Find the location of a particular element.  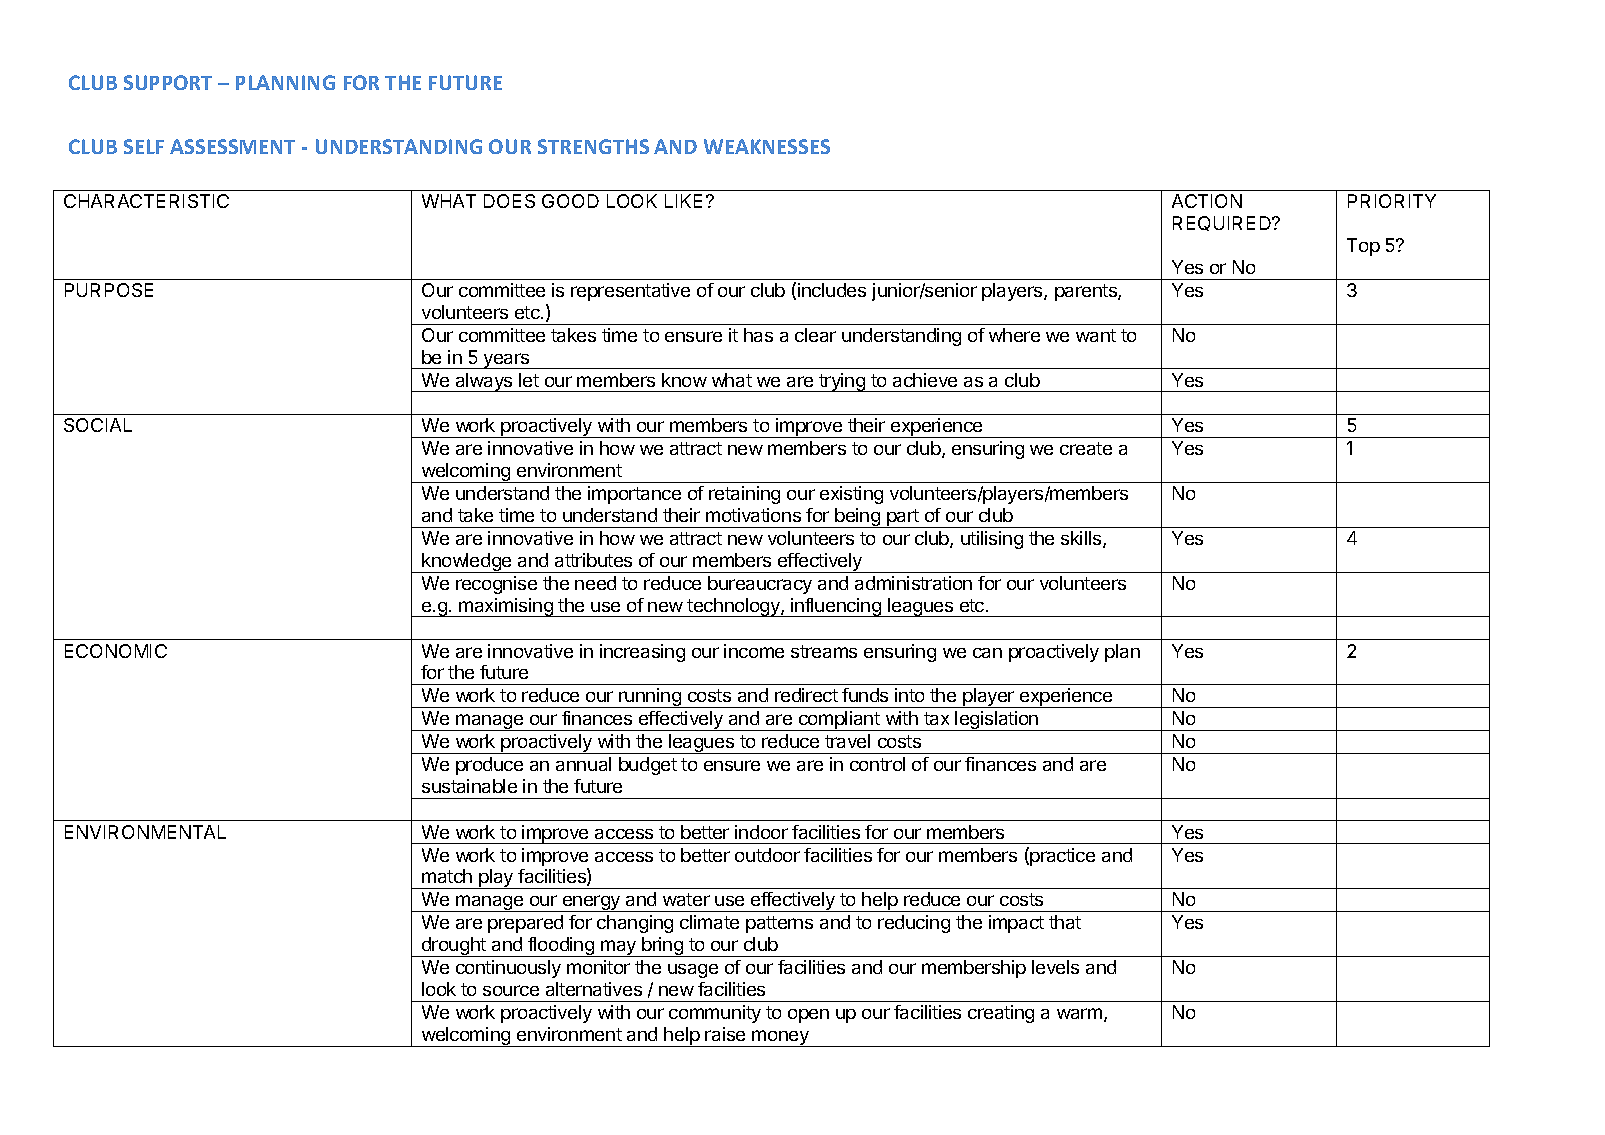

open is located at coordinates (808, 1016).
